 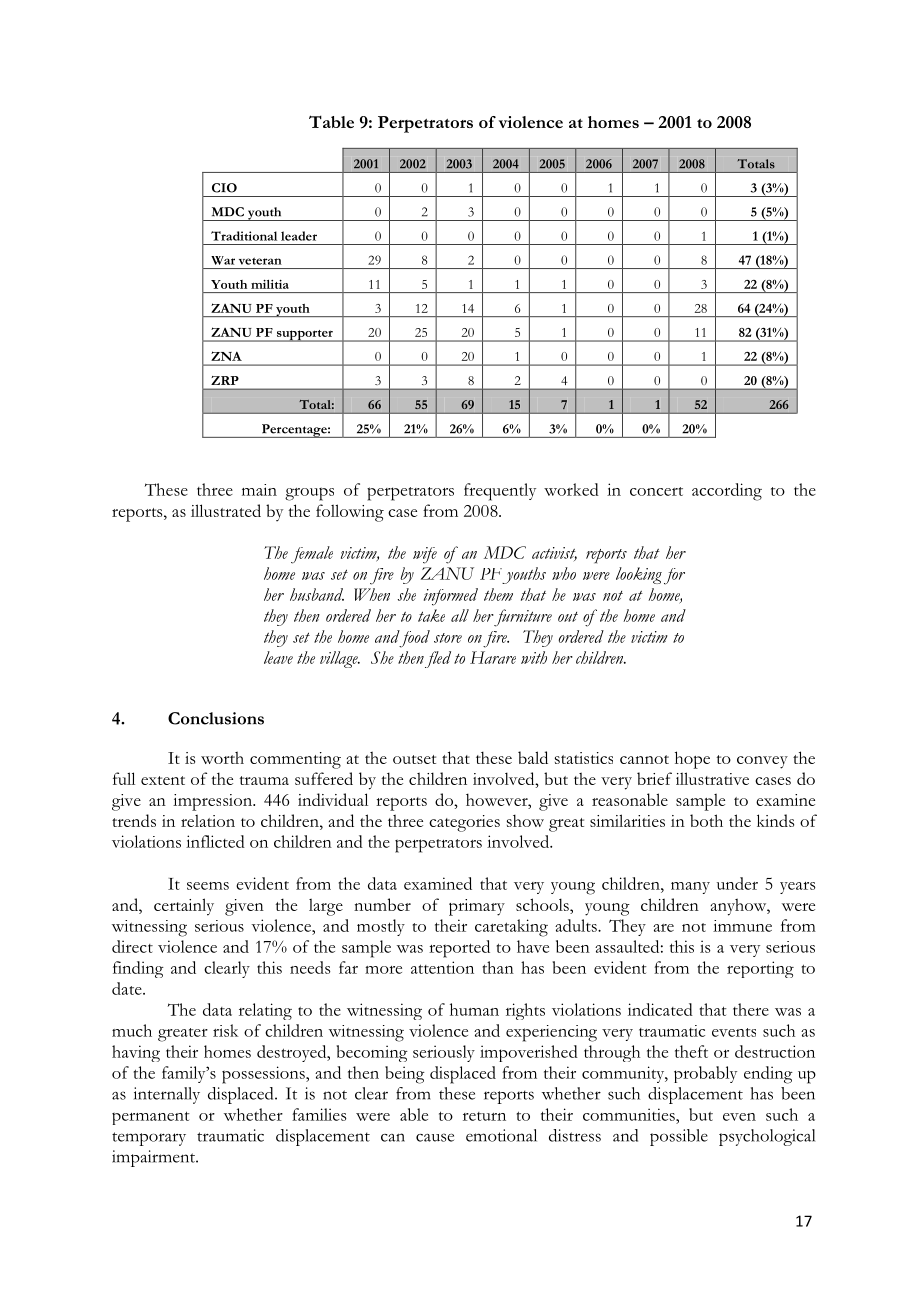 I want to click on under, so click(x=737, y=883).
